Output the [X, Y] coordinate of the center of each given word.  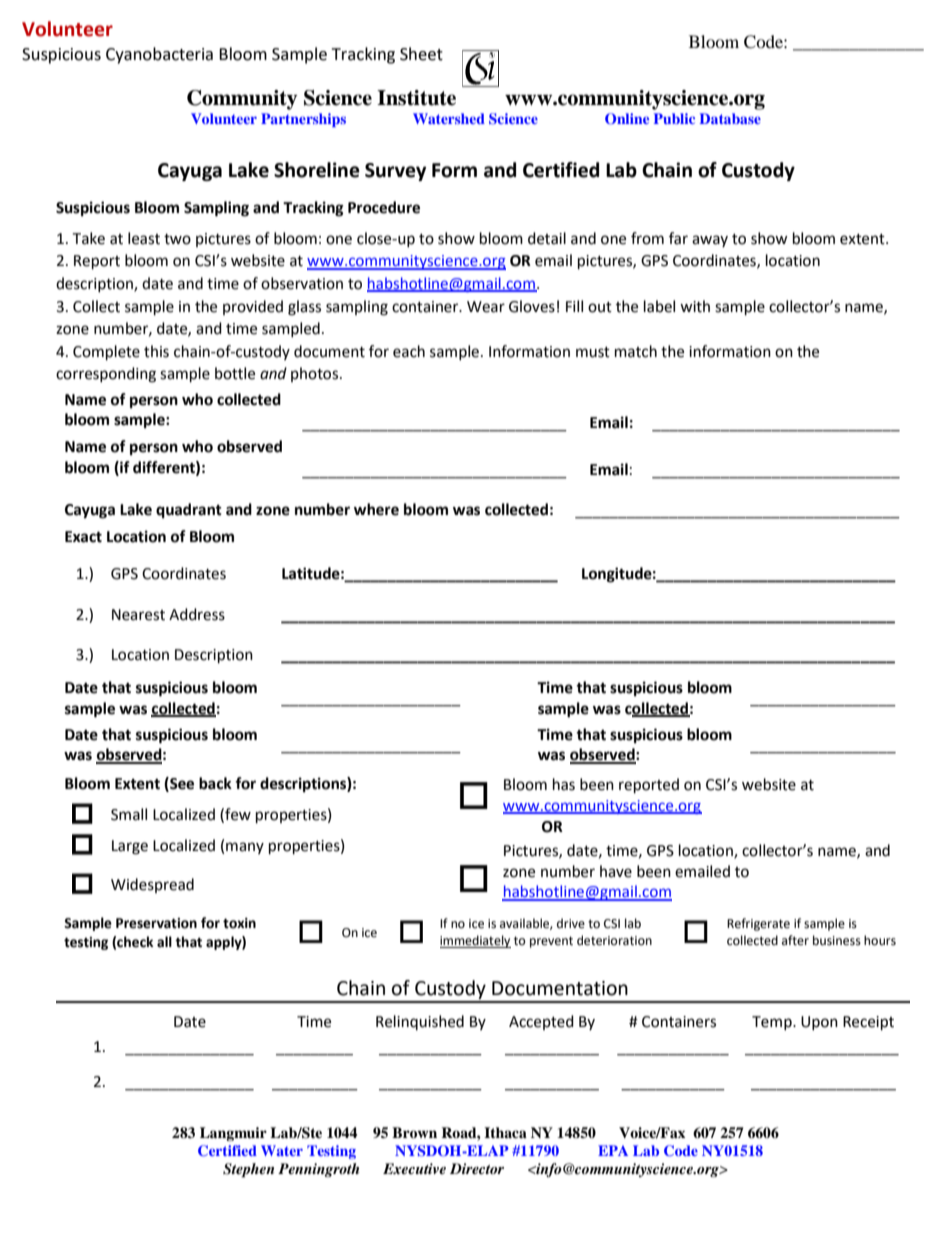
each [409, 351]
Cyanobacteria [159, 55]
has [564, 784]
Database [730, 118]
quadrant [189, 511]
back [215, 783]
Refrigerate [758, 924]
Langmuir [233, 1134]
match [636, 351]
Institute [416, 98]
